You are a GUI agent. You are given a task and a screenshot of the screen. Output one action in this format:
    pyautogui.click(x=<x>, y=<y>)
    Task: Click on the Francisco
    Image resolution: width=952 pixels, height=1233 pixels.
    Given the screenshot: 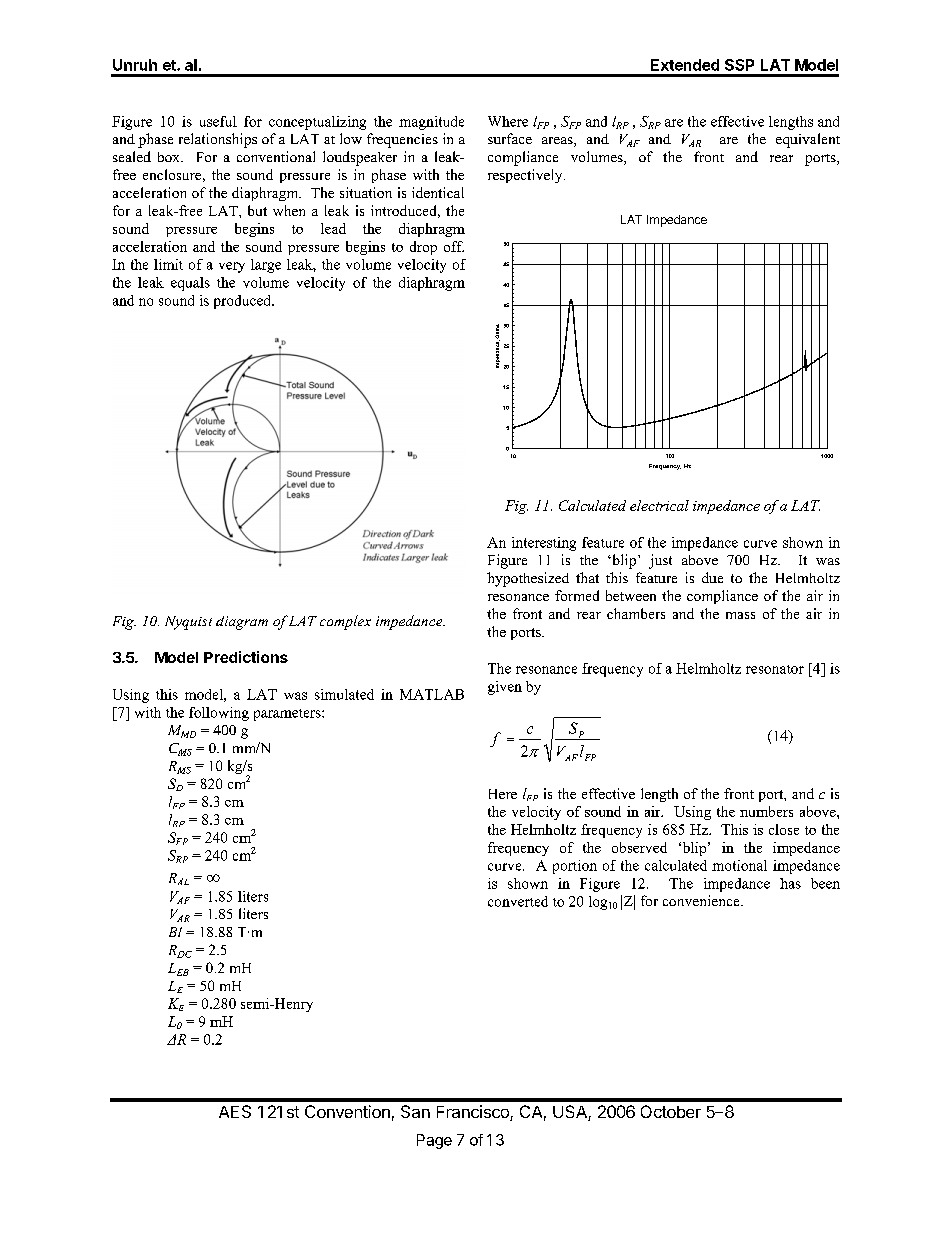 What is the action you would take?
    pyautogui.click(x=474, y=1113)
